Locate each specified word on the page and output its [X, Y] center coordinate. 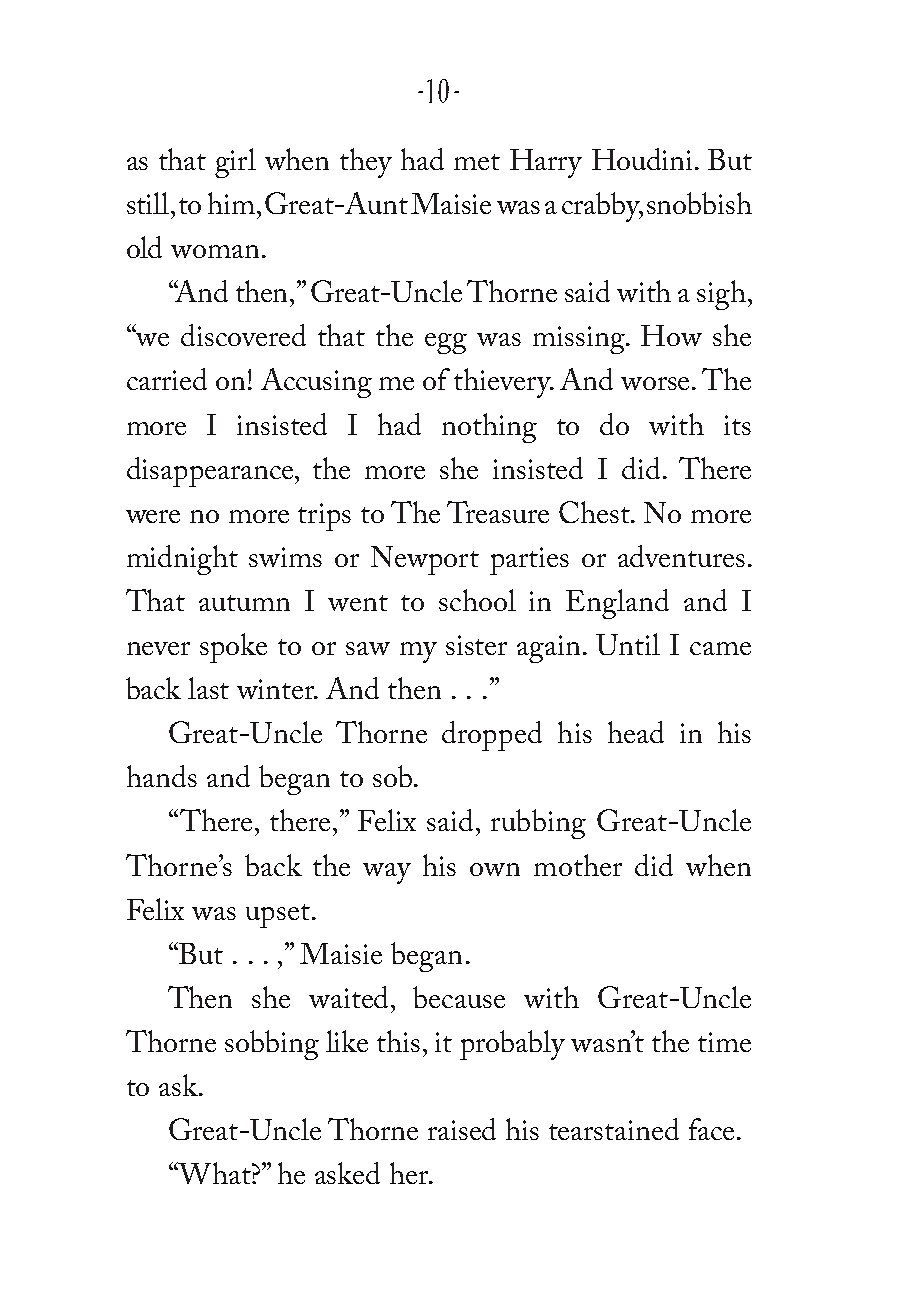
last [208, 688]
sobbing [272, 1045]
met [477, 162]
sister [476, 645]
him [231, 203]
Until [628, 644]
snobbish [699, 203]
